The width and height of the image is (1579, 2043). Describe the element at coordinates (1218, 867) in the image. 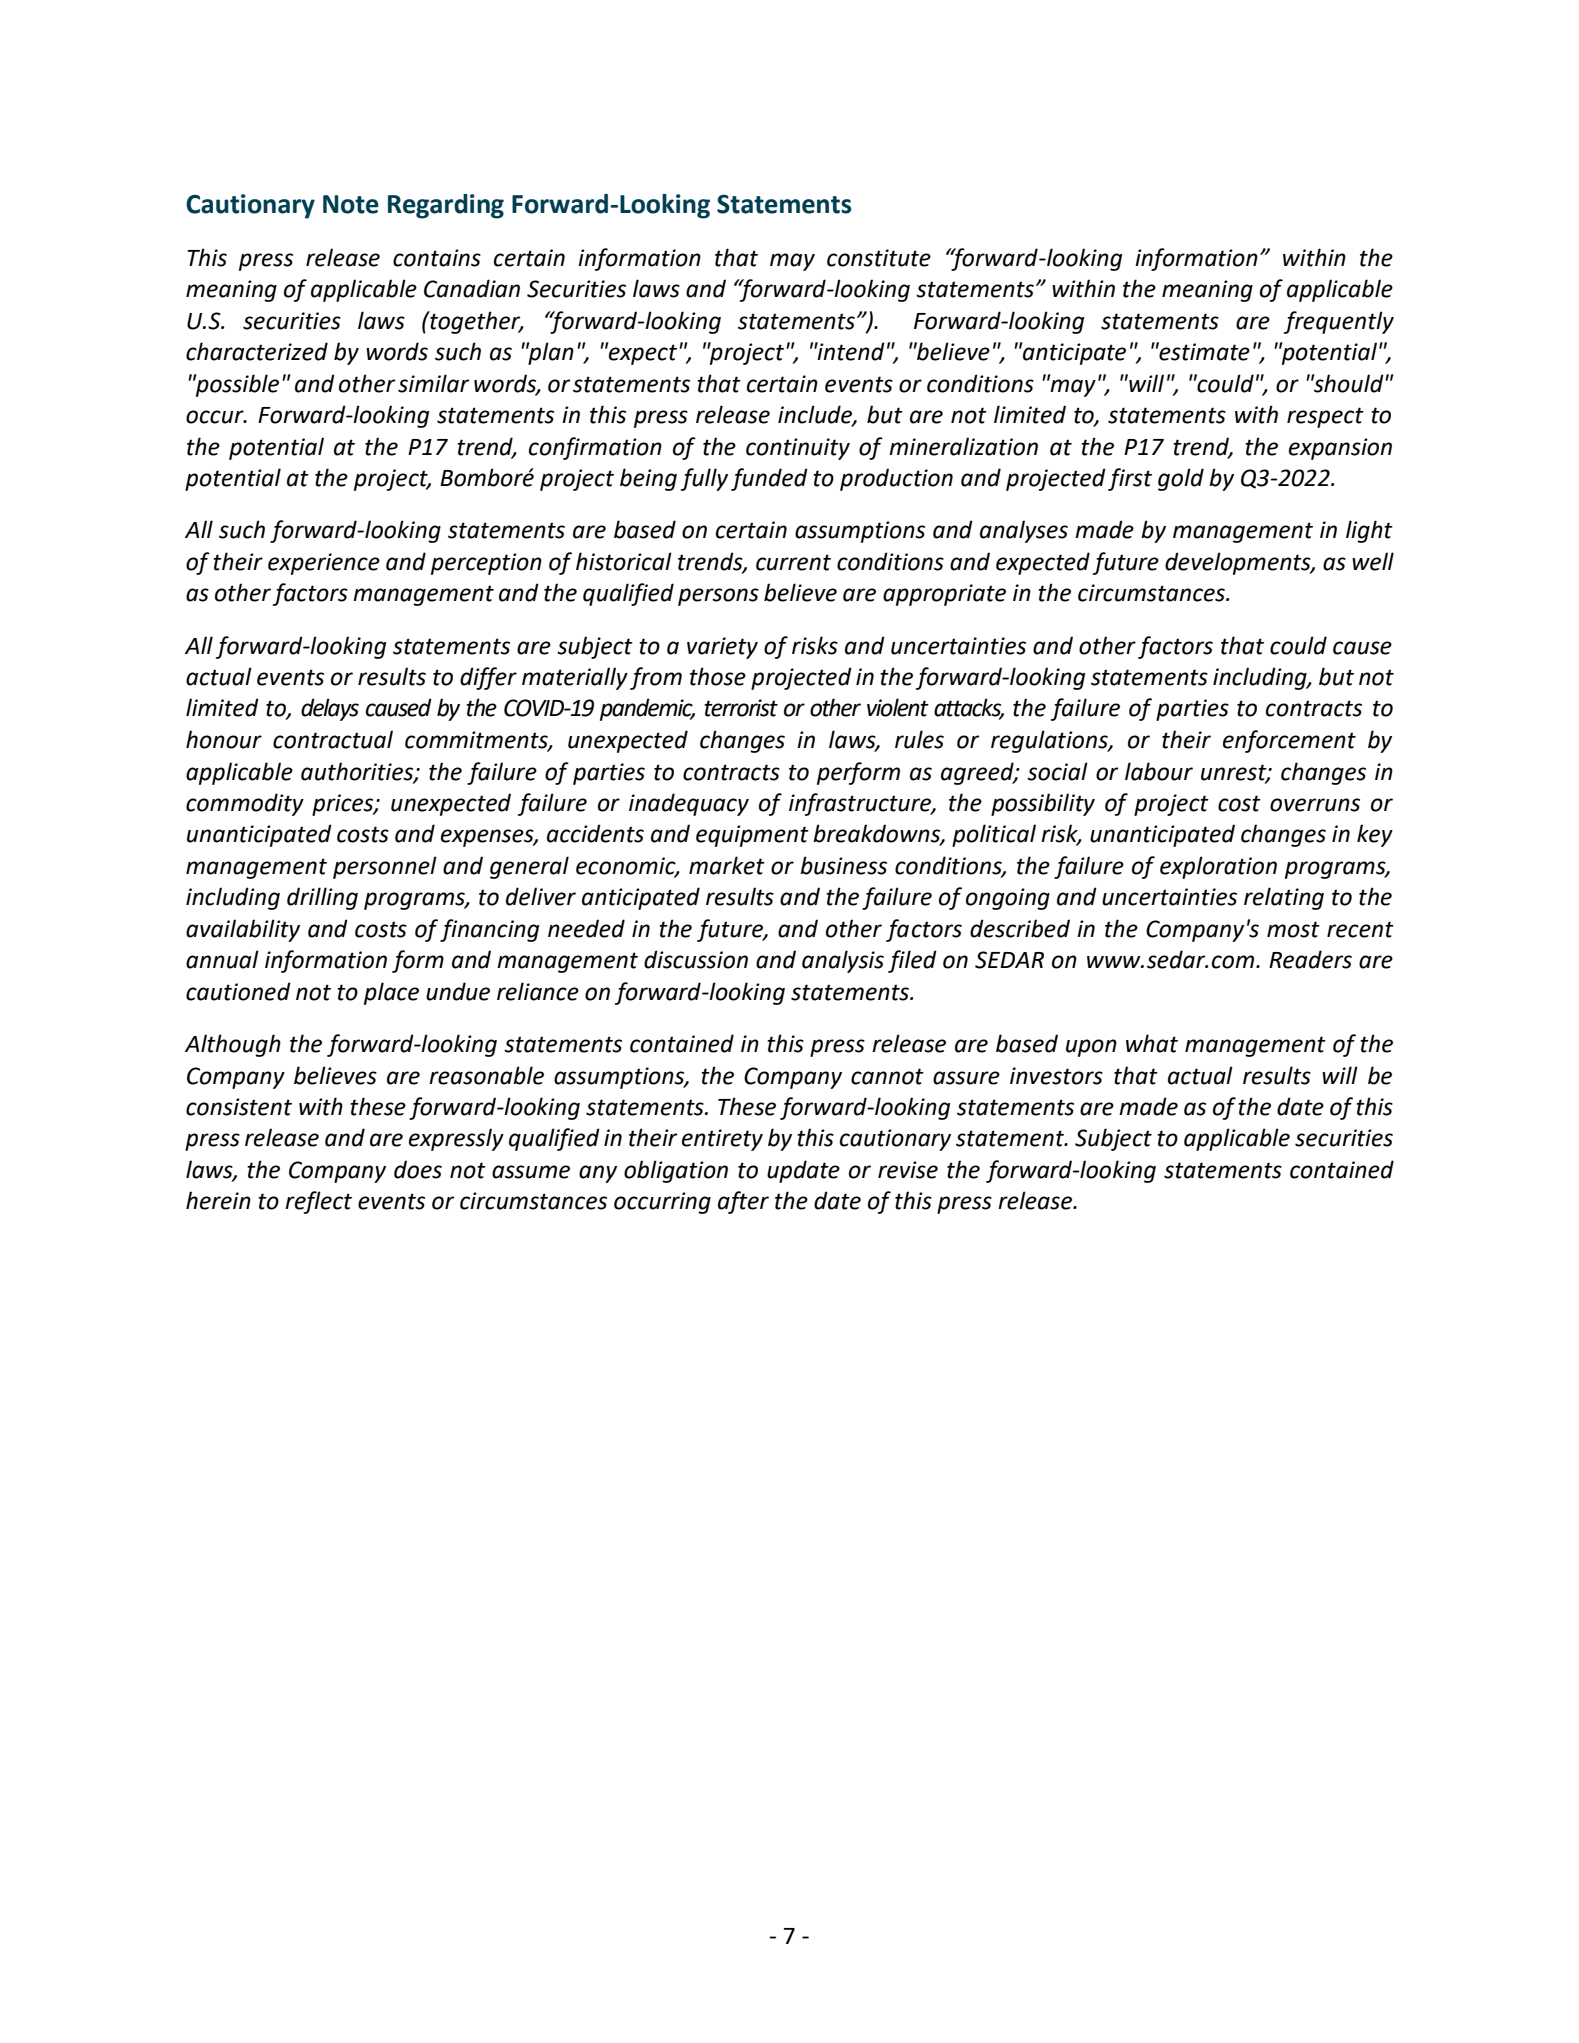

I see `exploration` at that location.
